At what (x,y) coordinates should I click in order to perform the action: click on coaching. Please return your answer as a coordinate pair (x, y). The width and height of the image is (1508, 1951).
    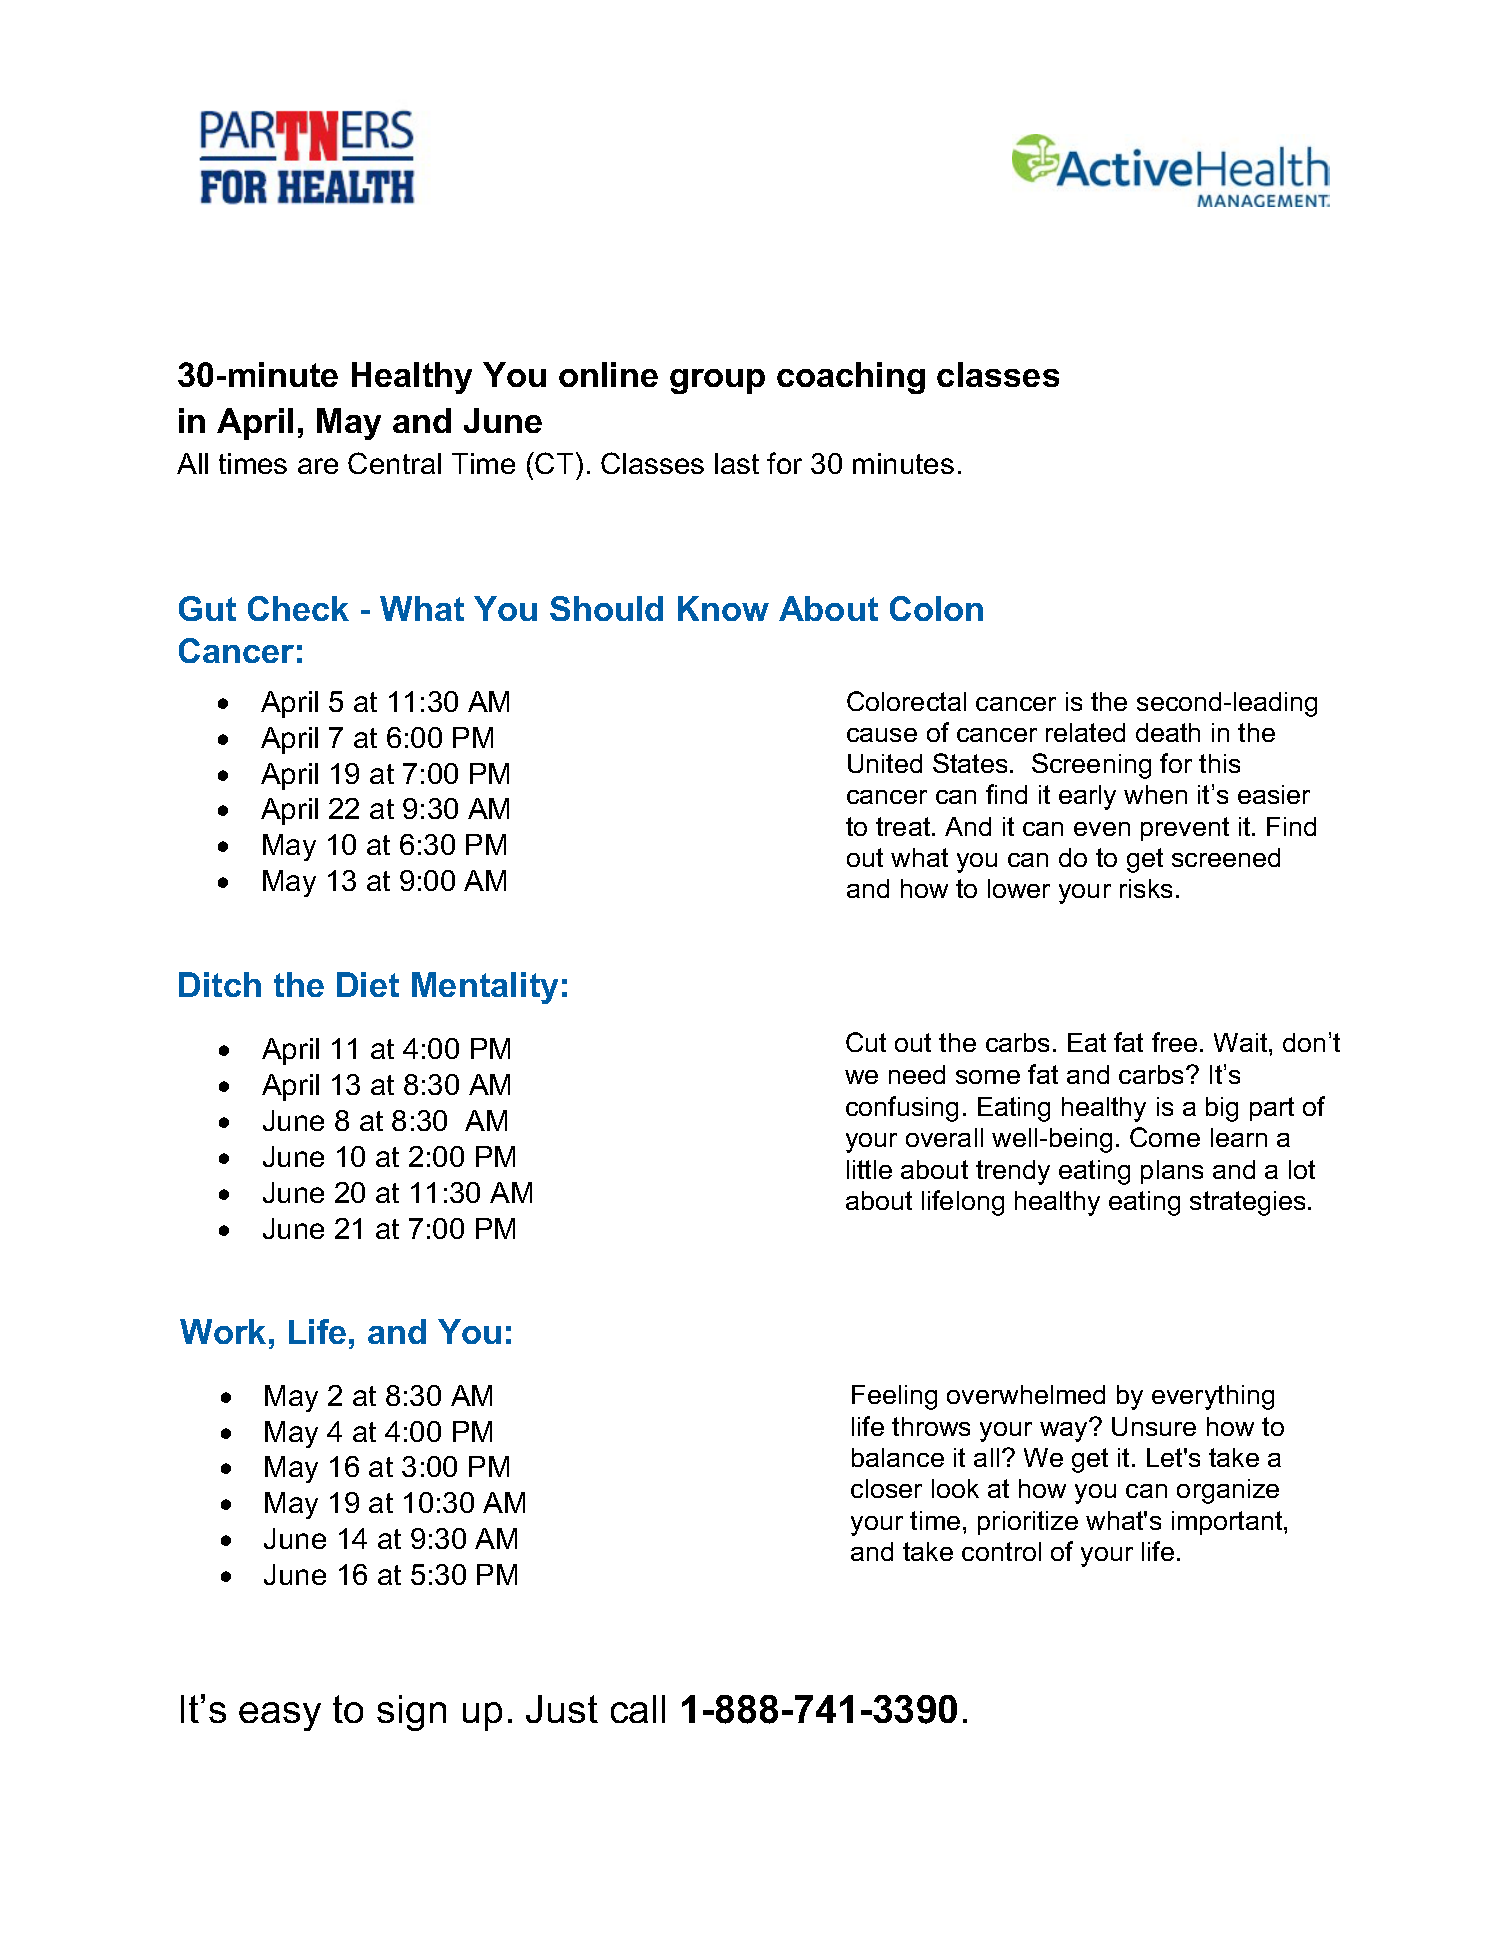
    Looking at the image, I should click on (851, 378).
